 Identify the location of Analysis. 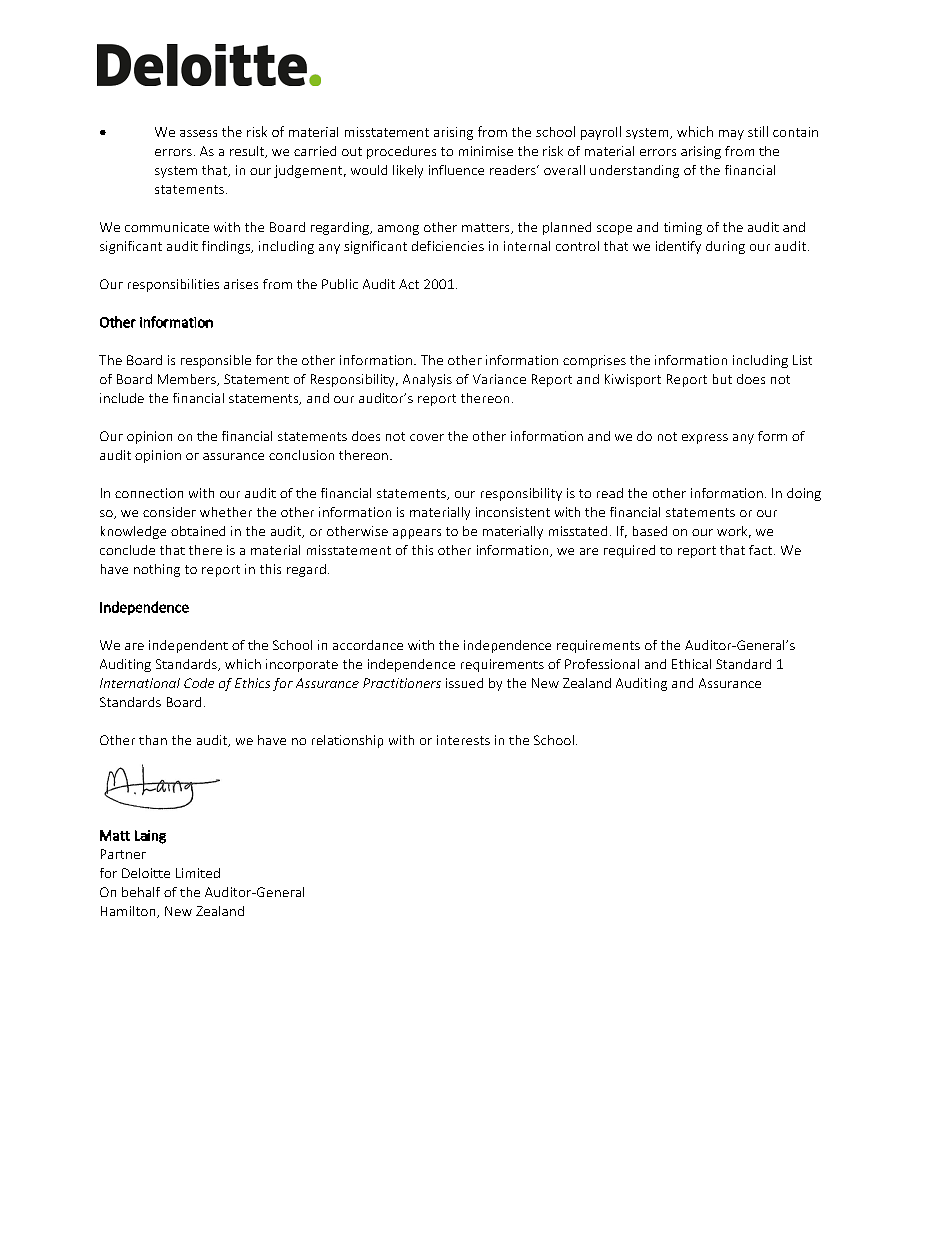
(427, 380).
